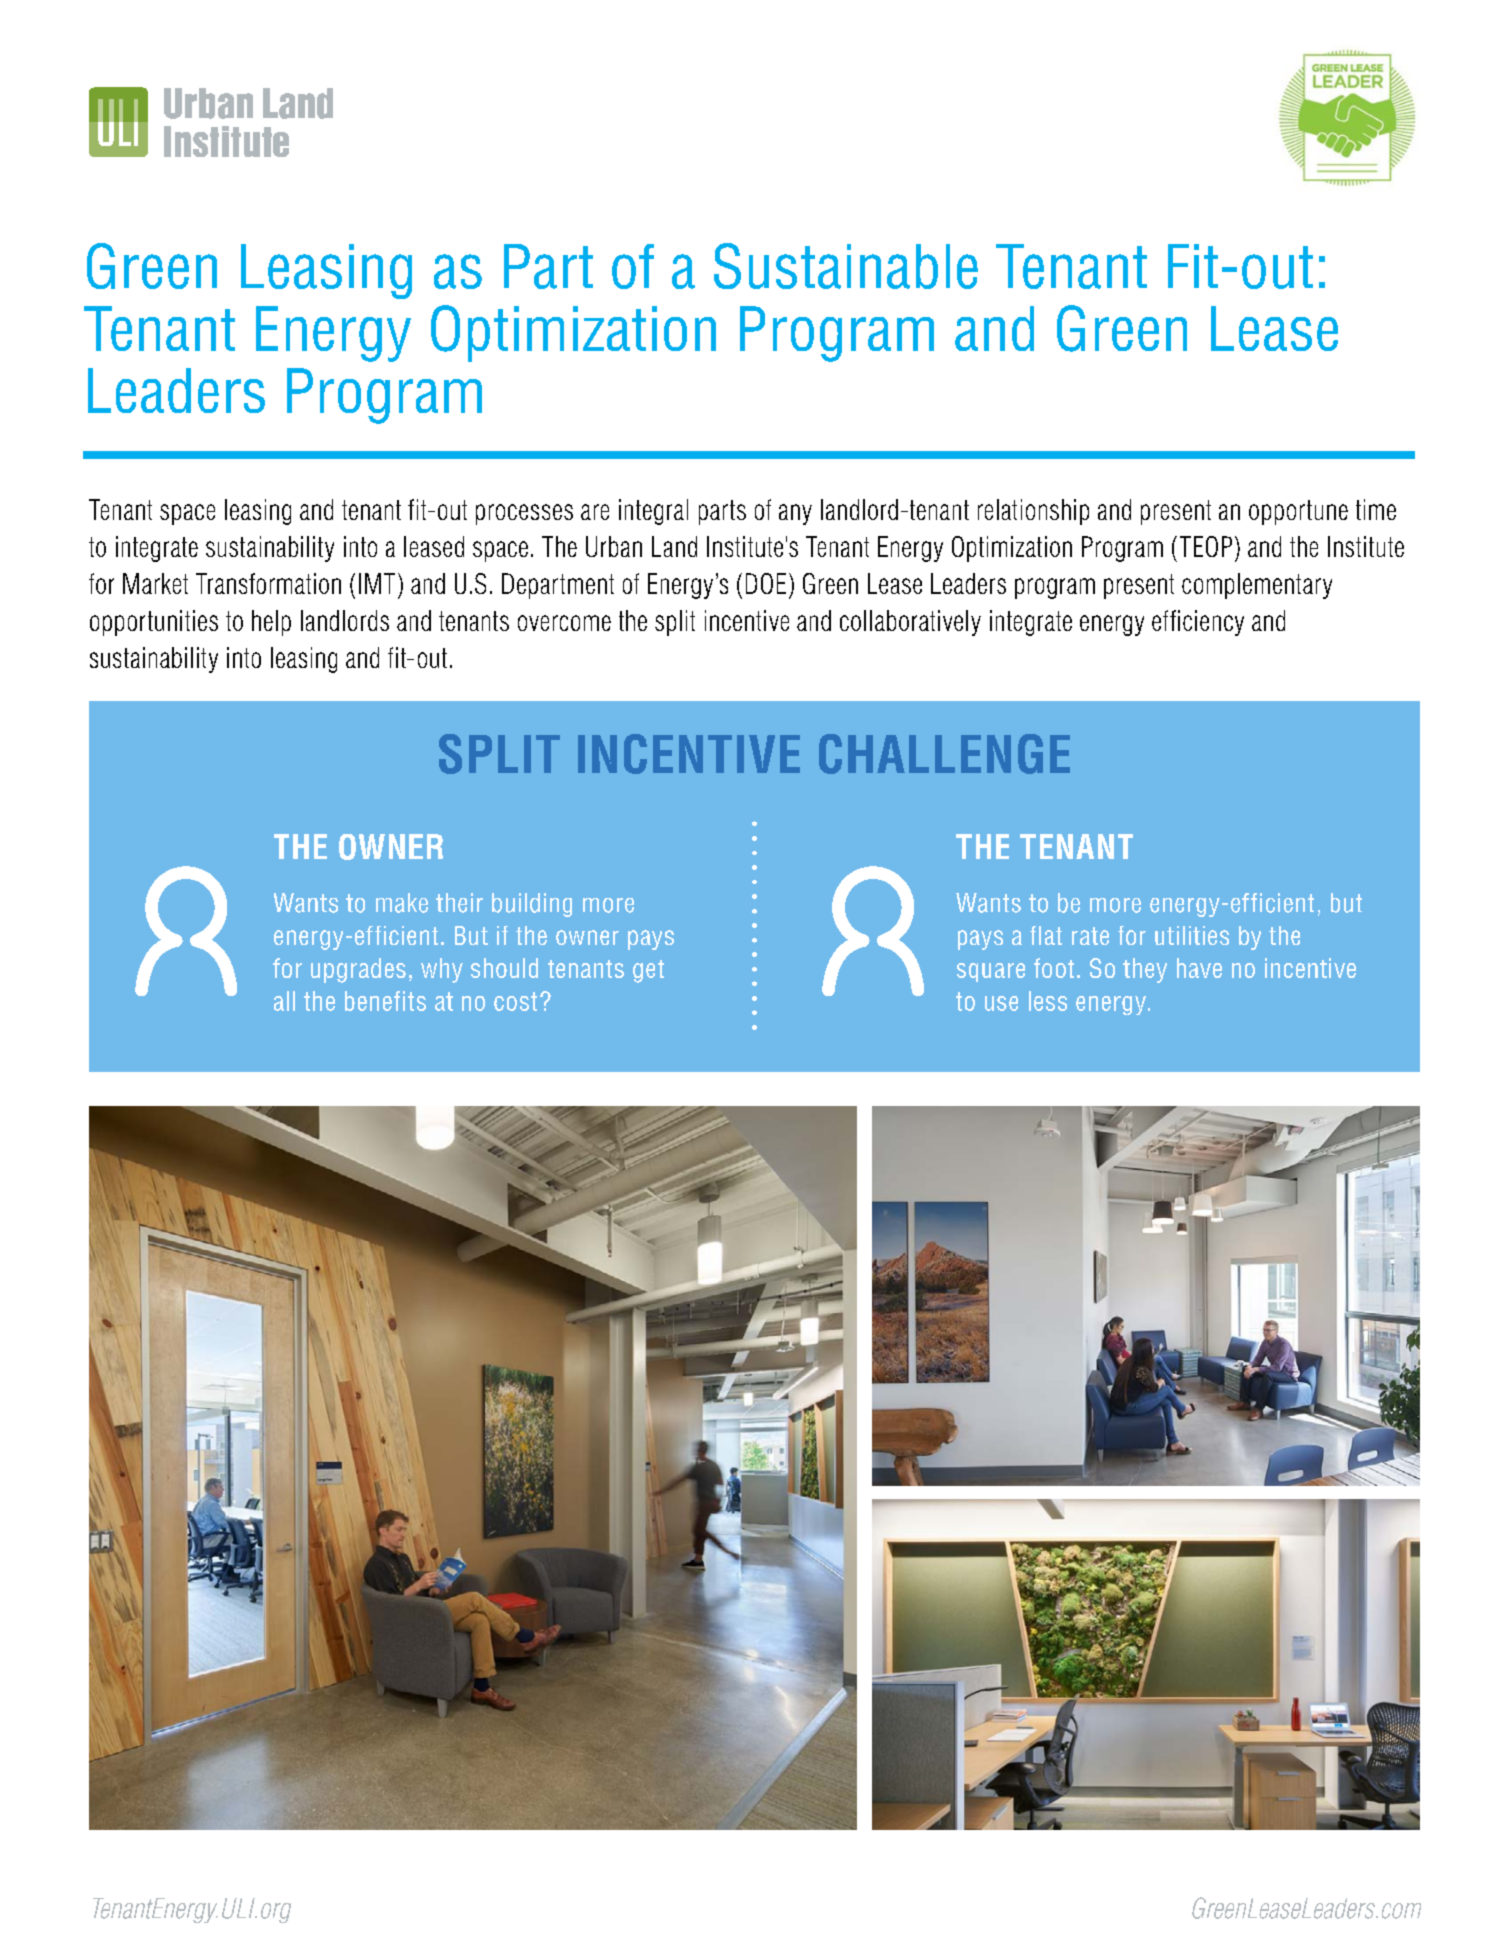 The image size is (1509, 1953). I want to click on CHALLENGE, so click(944, 754).
